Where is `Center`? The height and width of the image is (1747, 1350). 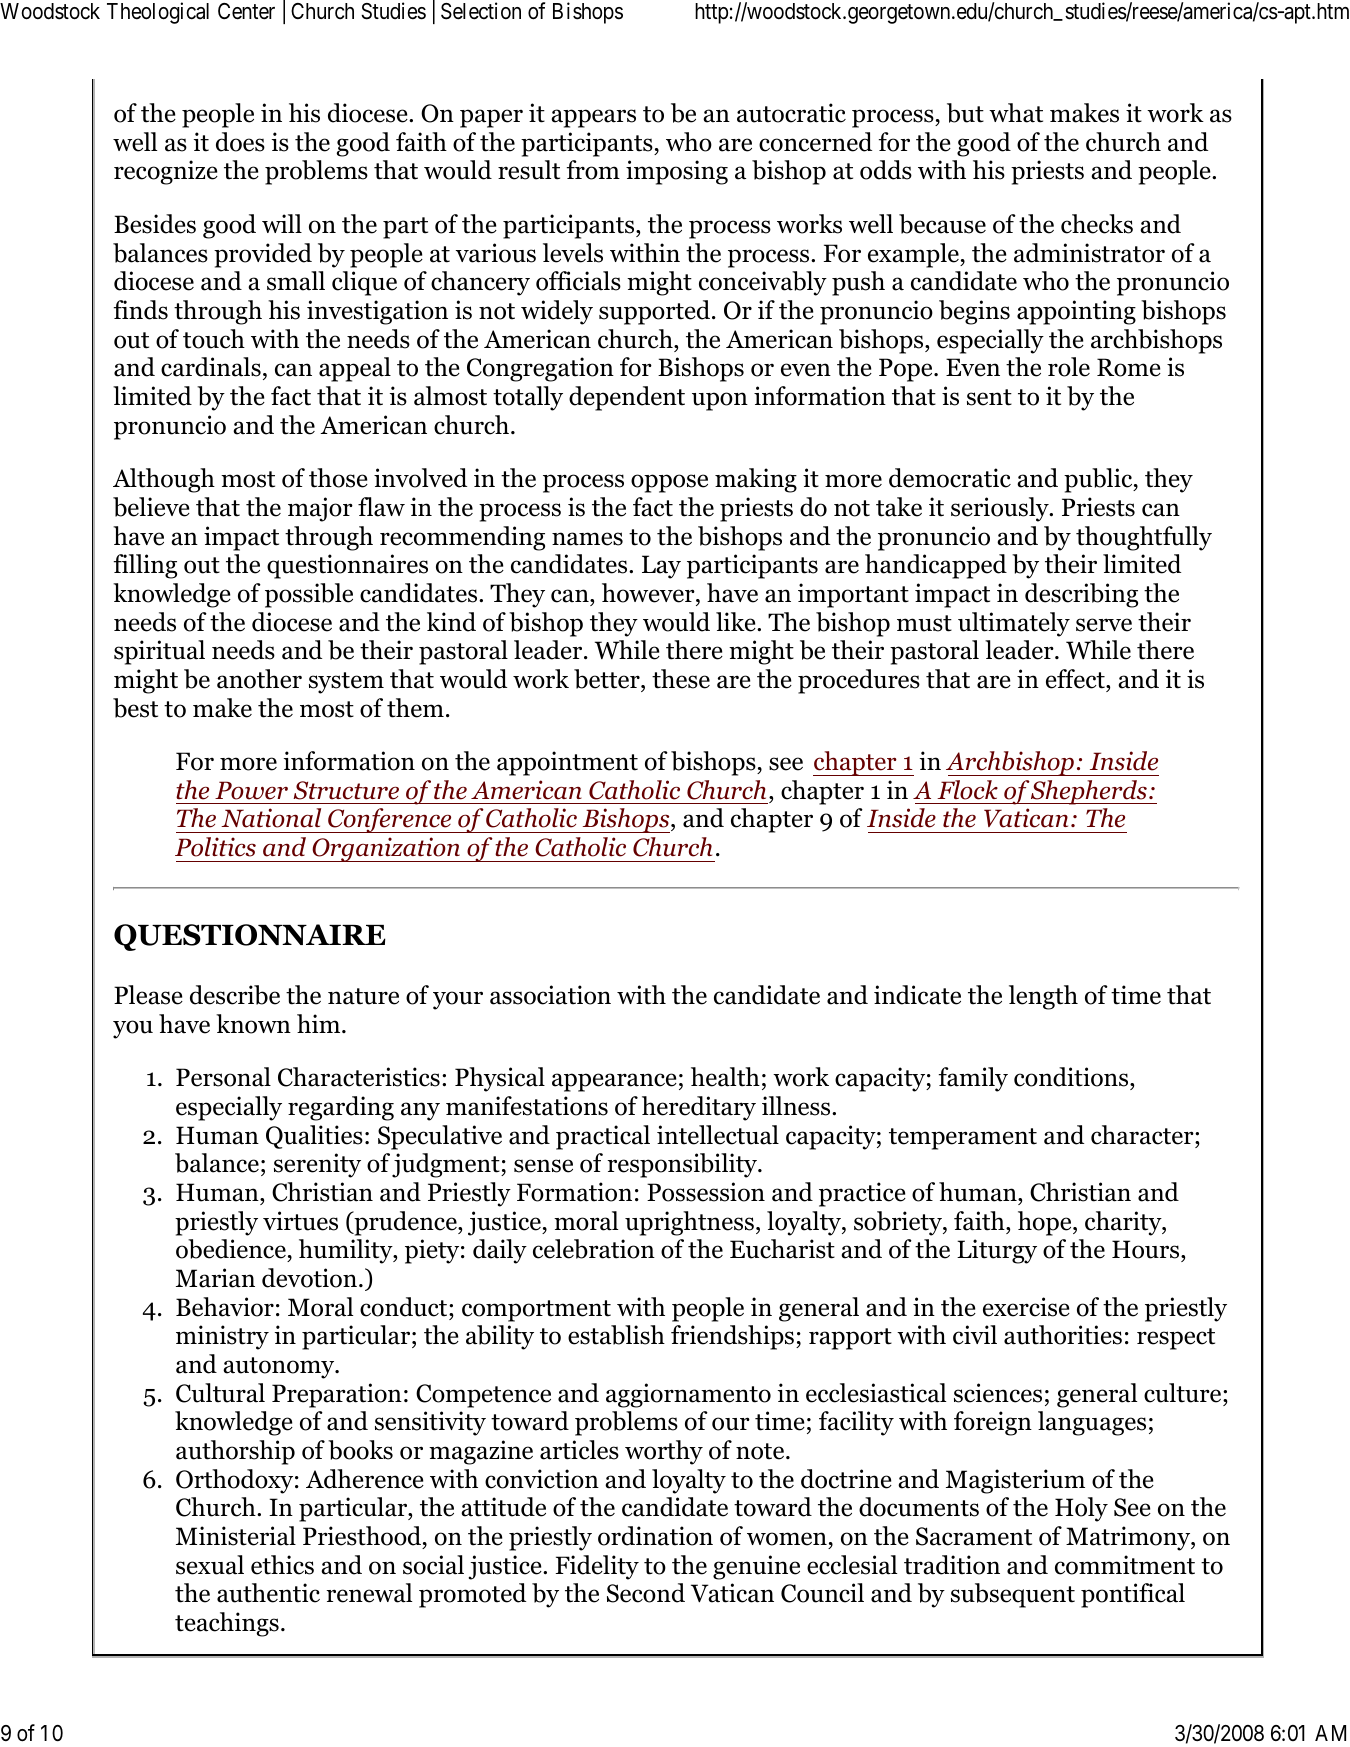
Center is located at coordinates (246, 11).
